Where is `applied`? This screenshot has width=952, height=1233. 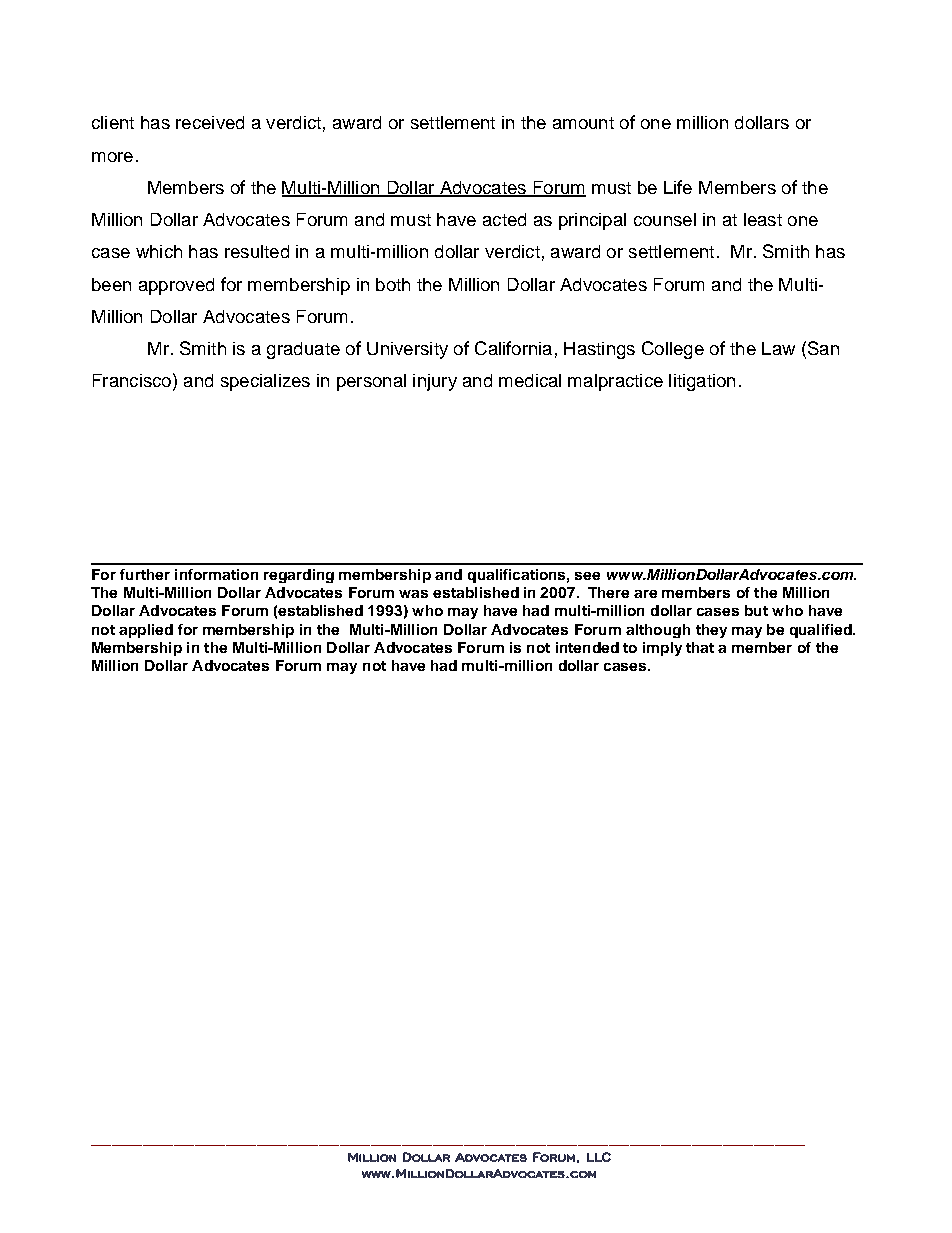 applied is located at coordinates (146, 631).
